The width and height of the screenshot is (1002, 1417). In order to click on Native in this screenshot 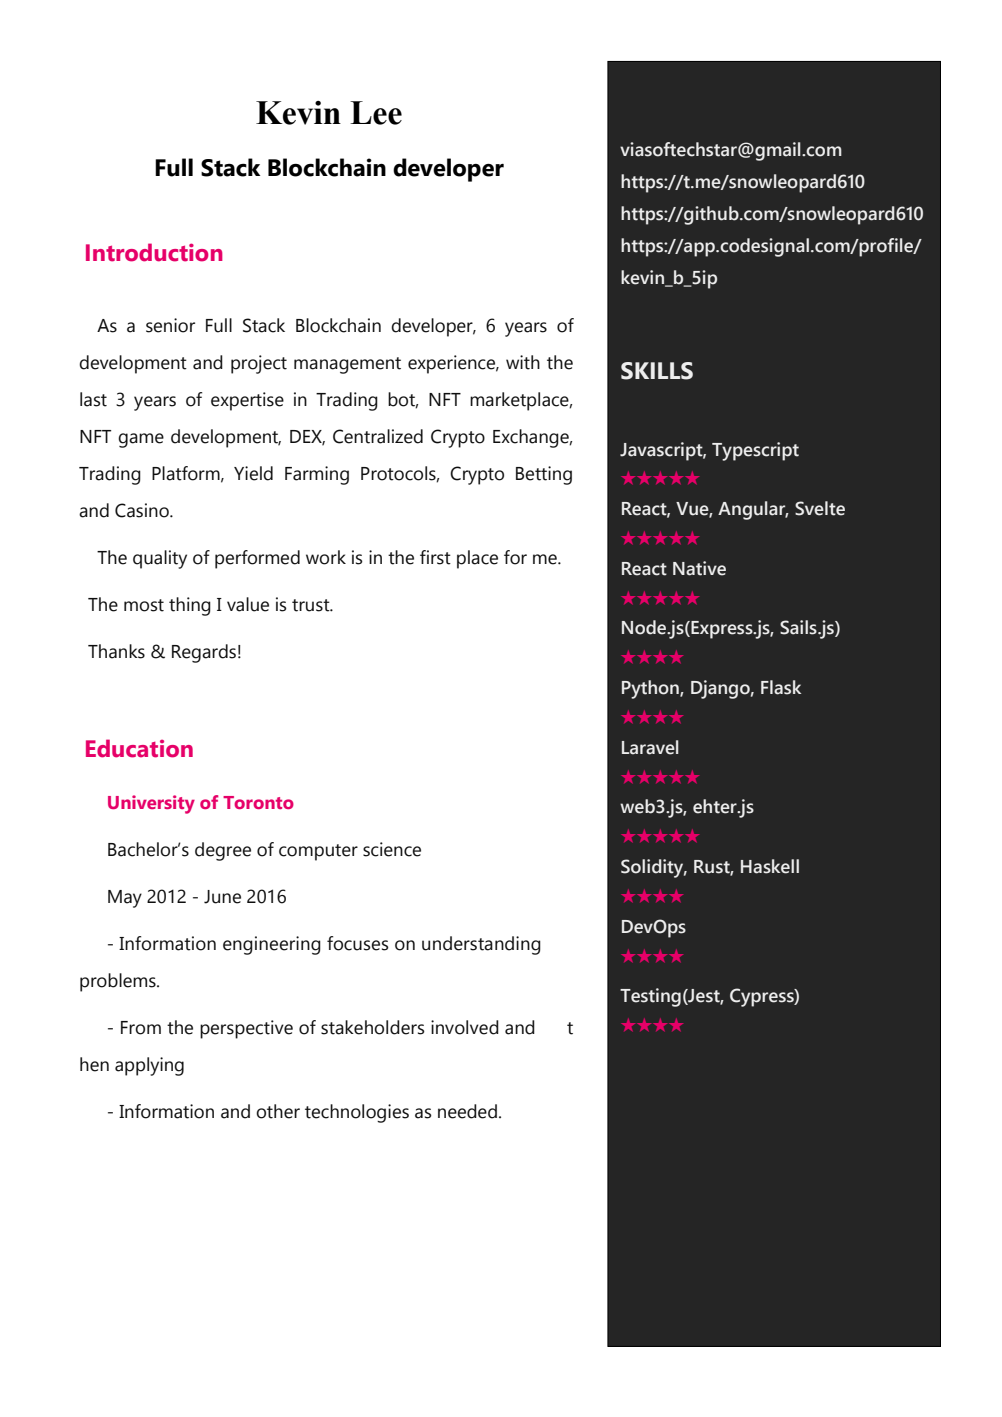, I will do `click(699, 568)`.
